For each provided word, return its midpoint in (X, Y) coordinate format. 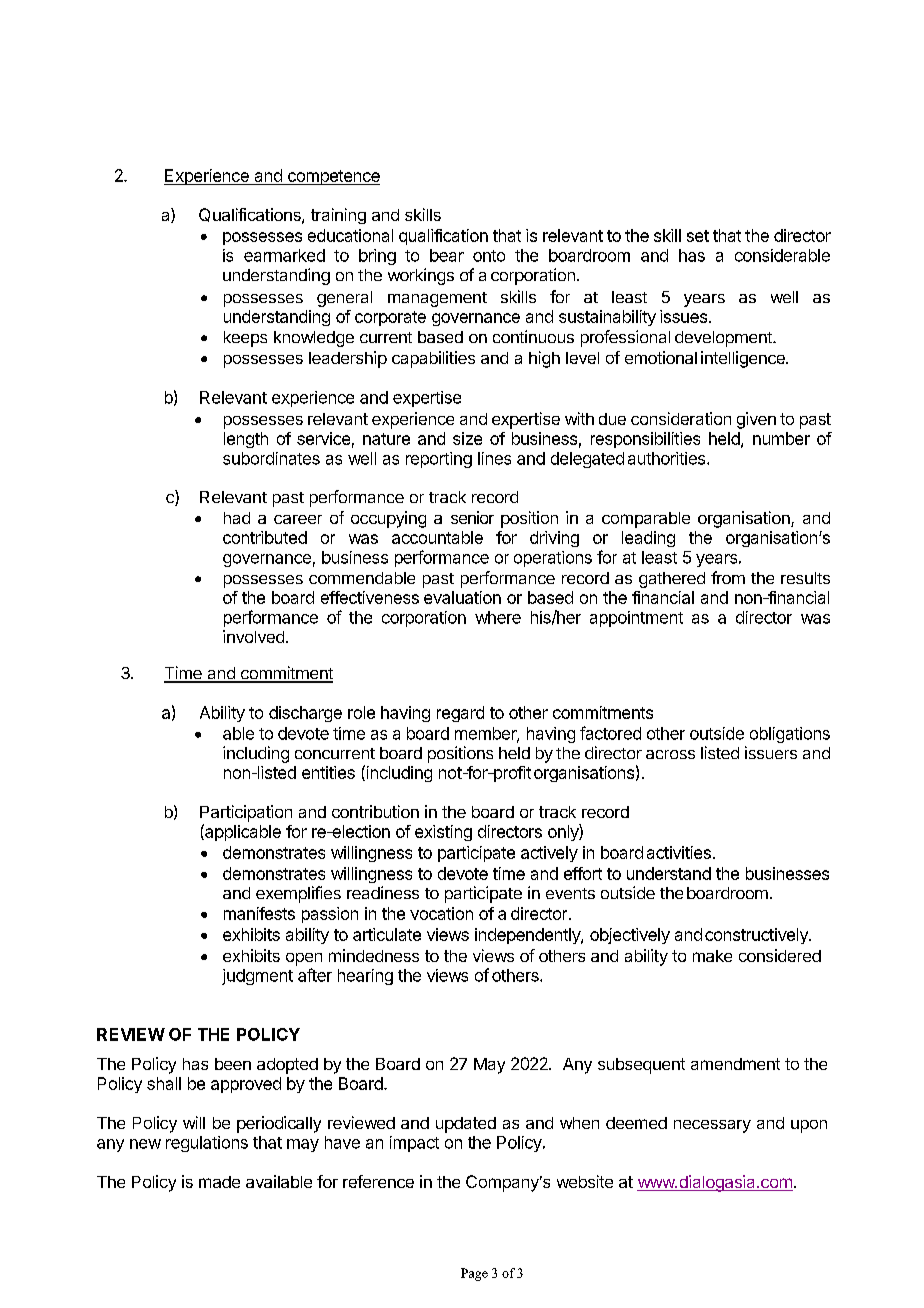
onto (489, 256)
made (219, 1182)
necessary (712, 1126)
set (698, 236)
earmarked (284, 255)
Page (474, 1274)
